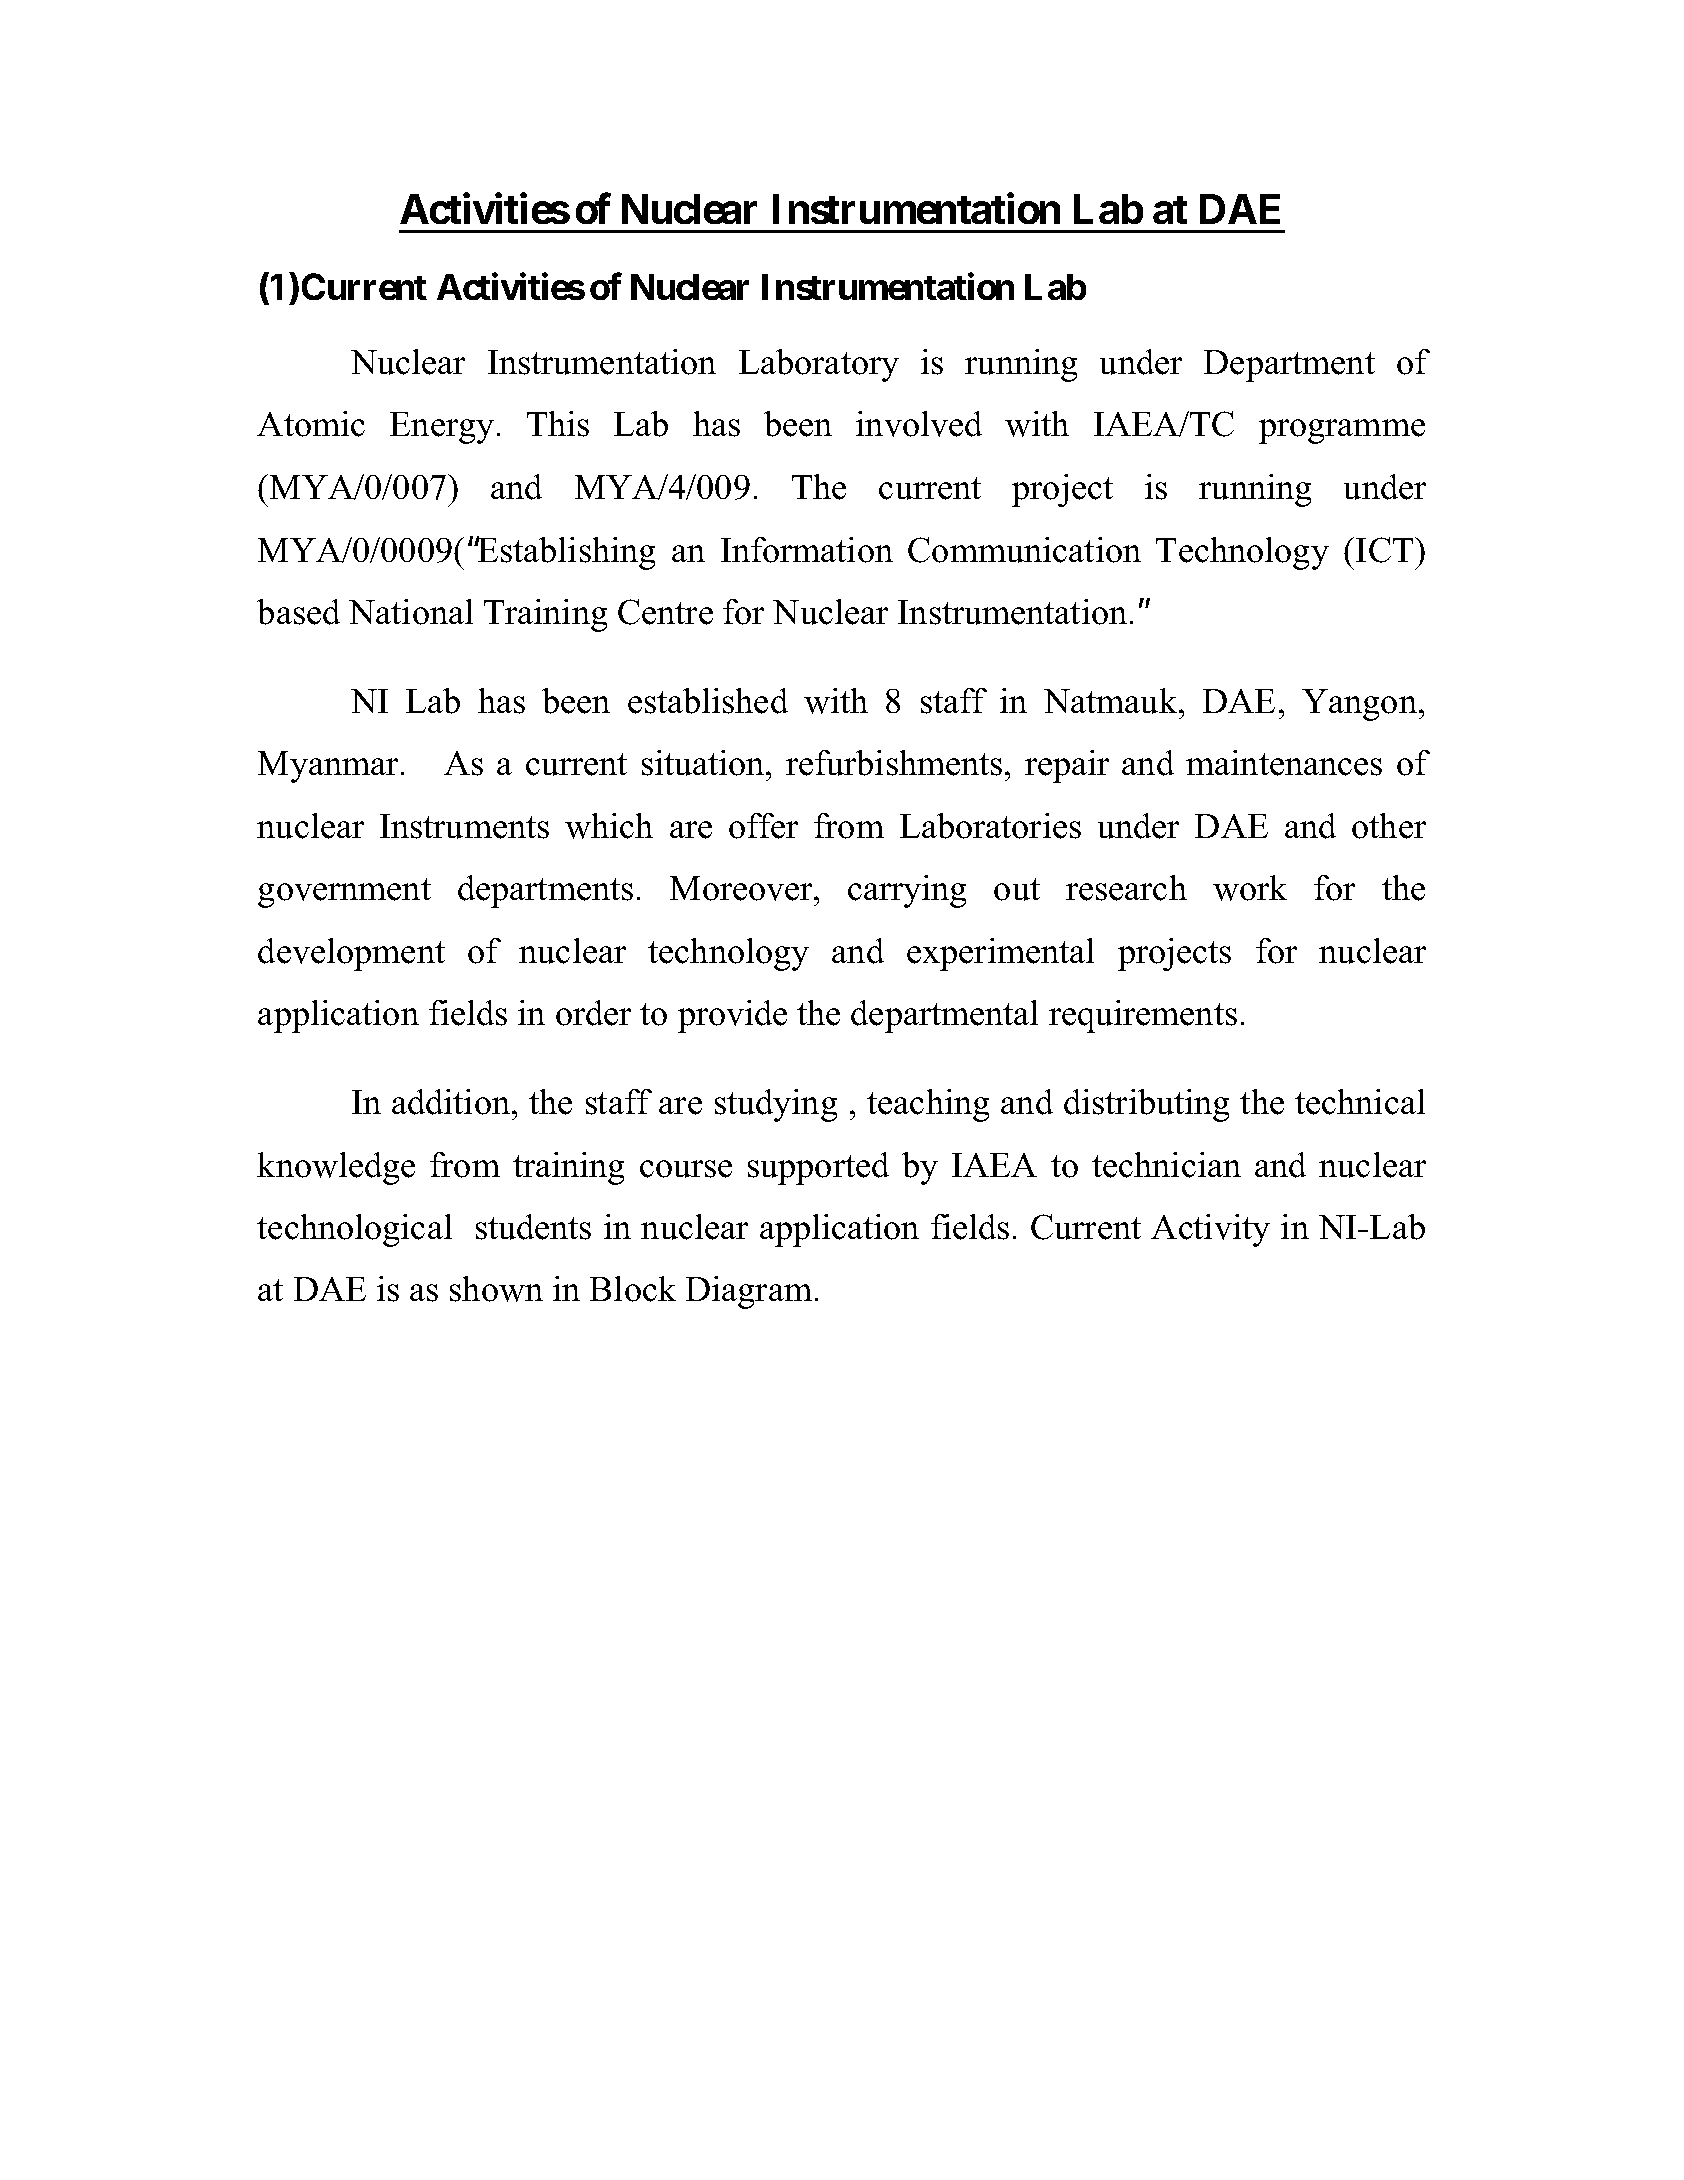 This screenshot has width=1684, height=2180. Describe the element at coordinates (749, 1292) in the screenshot. I see `Diagram` at that location.
